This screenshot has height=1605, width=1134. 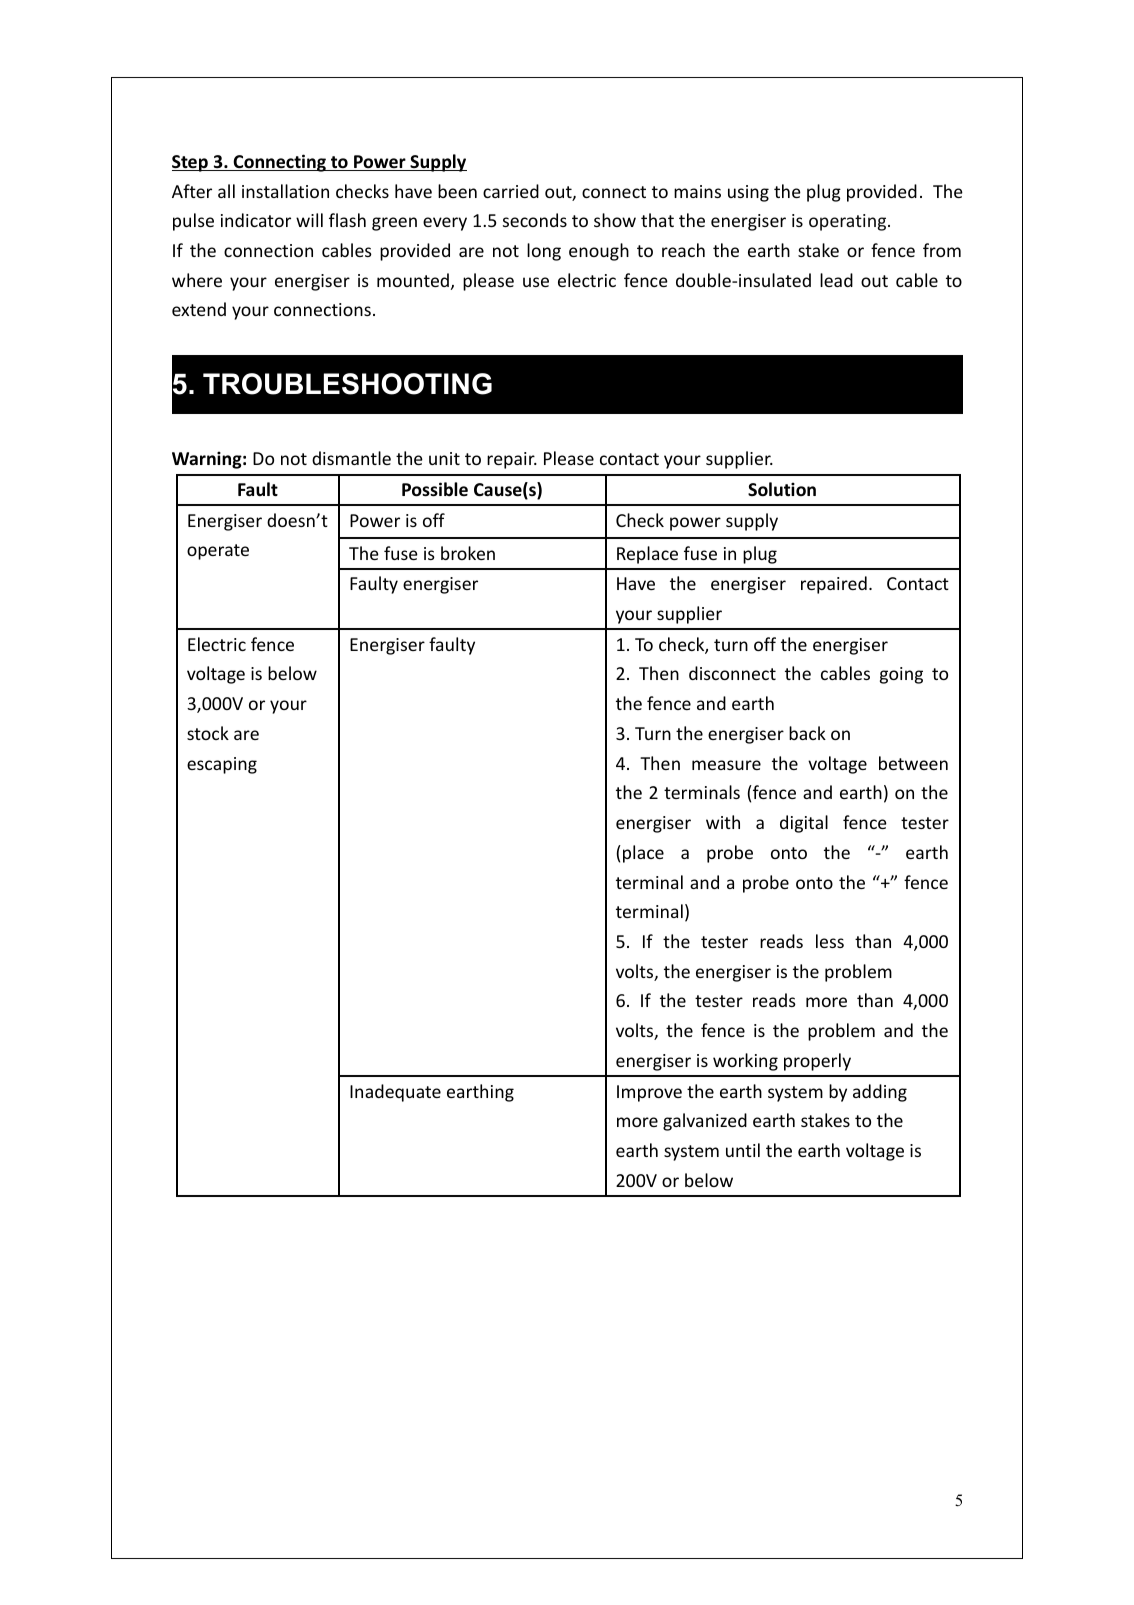 What do you see at coordinates (468, 553) in the screenshot?
I see `broken` at bounding box center [468, 553].
